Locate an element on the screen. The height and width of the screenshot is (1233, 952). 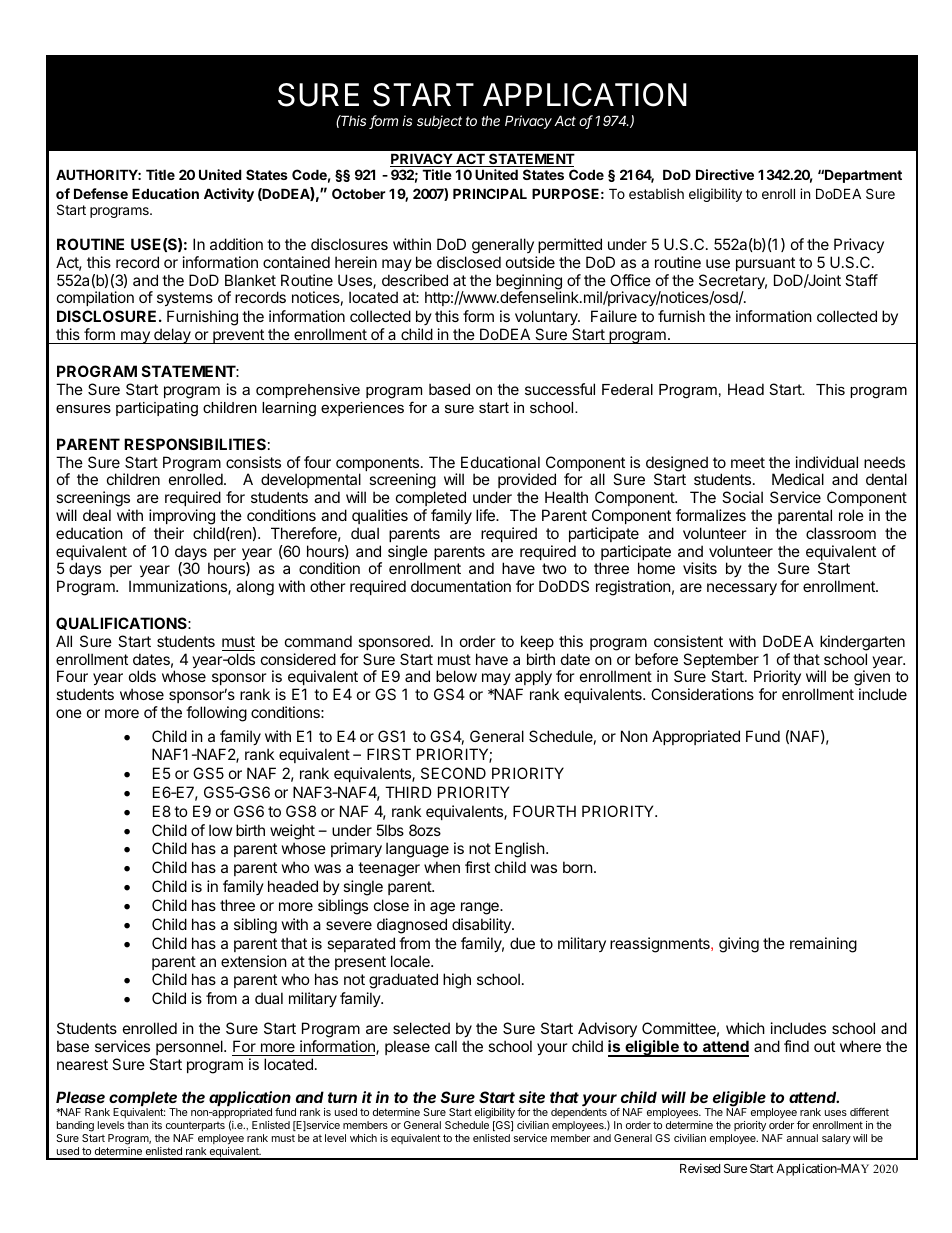
kindergarten is located at coordinates (862, 643).
